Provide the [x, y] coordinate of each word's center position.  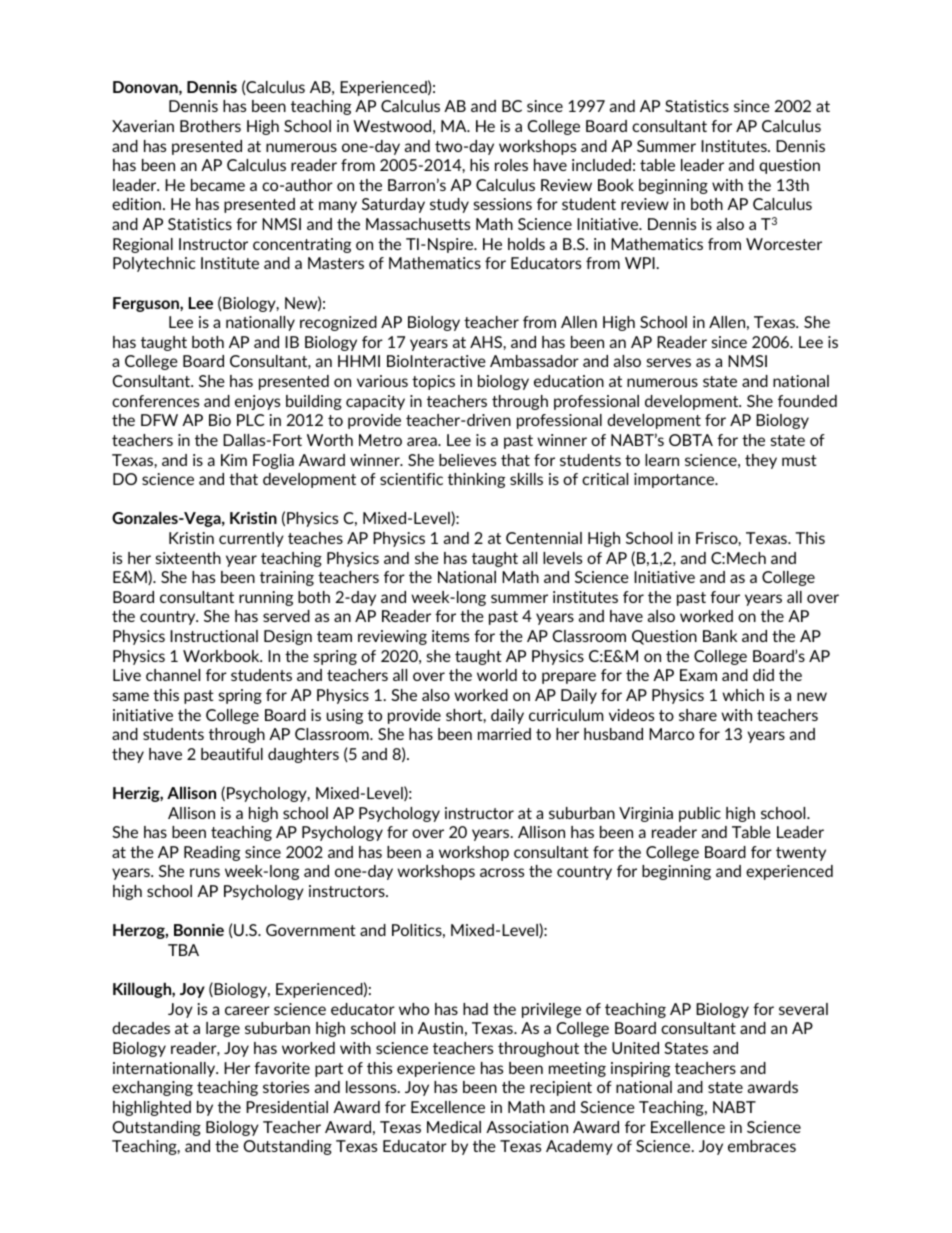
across [502, 872]
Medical [454, 1127]
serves [669, 362]
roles [511, 165]
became [218, 185]
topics [433, 382]
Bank [720, 636]
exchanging [152, 1088]
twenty [801, 854]
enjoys [257, 402]
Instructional [214, 636]
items [450, 636]
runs [205, 872]
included [601, 165]
